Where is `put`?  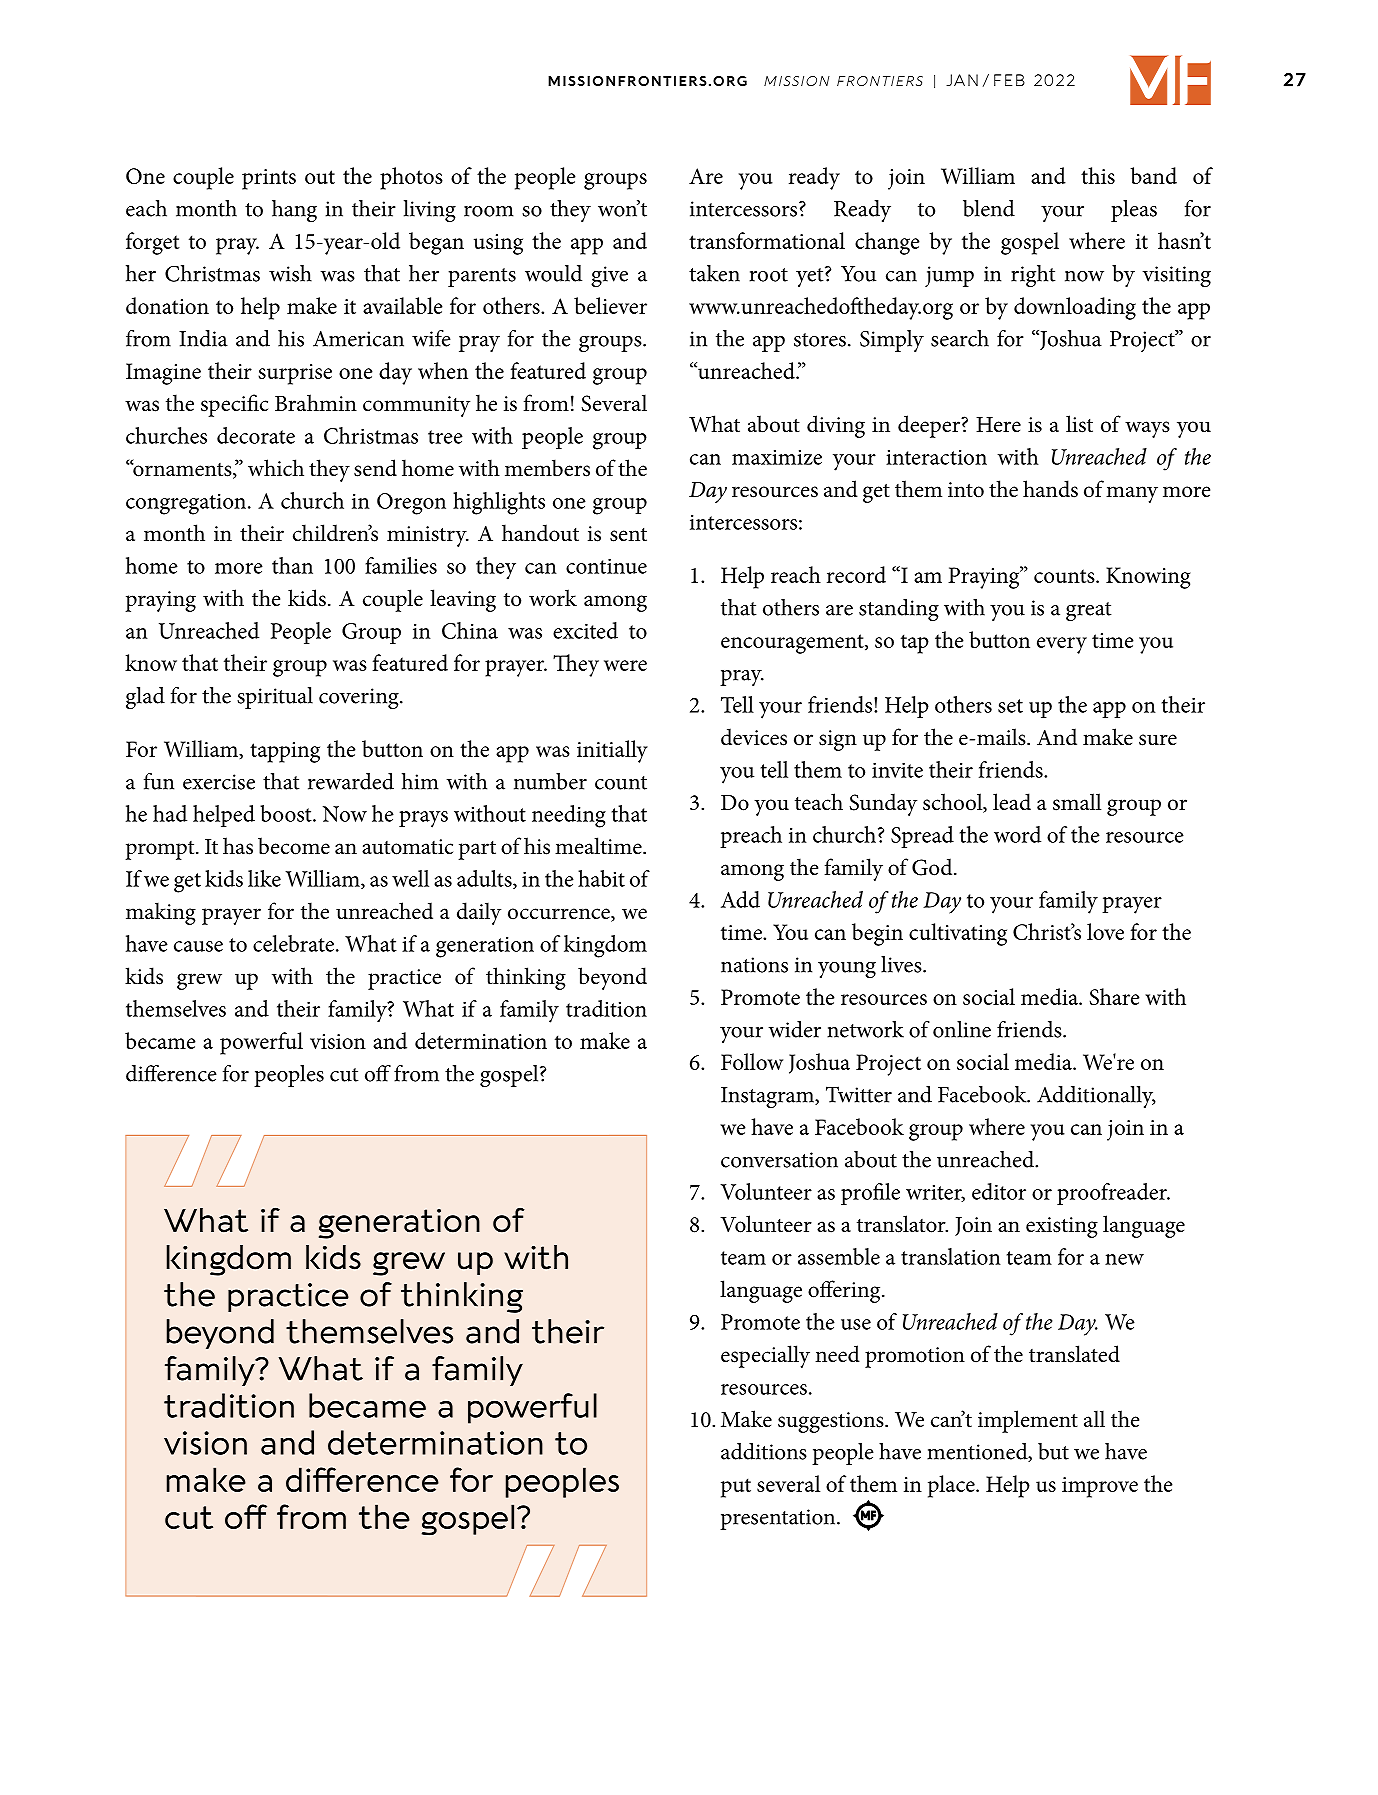
put is located at coordinates (736, 1488).
